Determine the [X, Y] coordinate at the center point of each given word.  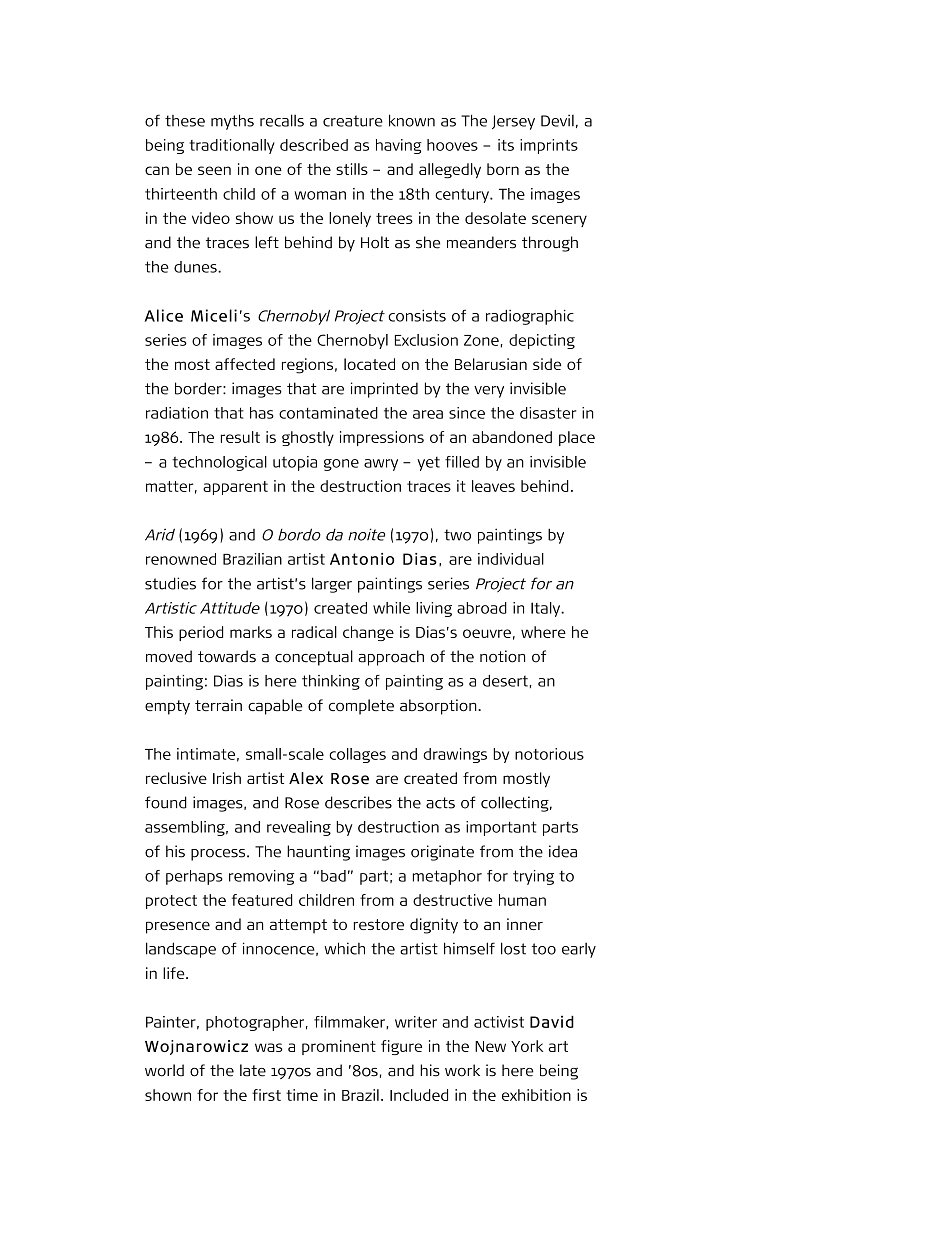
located [369, 364]
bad [333, 876]
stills [352, 169]
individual [511, 559]
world [164, 1070]
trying [533, 877]
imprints [549, 146]
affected [245, 364]
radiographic [530, 317]
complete [361, 707]
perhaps [194, 877]
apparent [235, 488]
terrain [218, 705]
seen [214, 170]
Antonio [362, 559]
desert [505, 681]
